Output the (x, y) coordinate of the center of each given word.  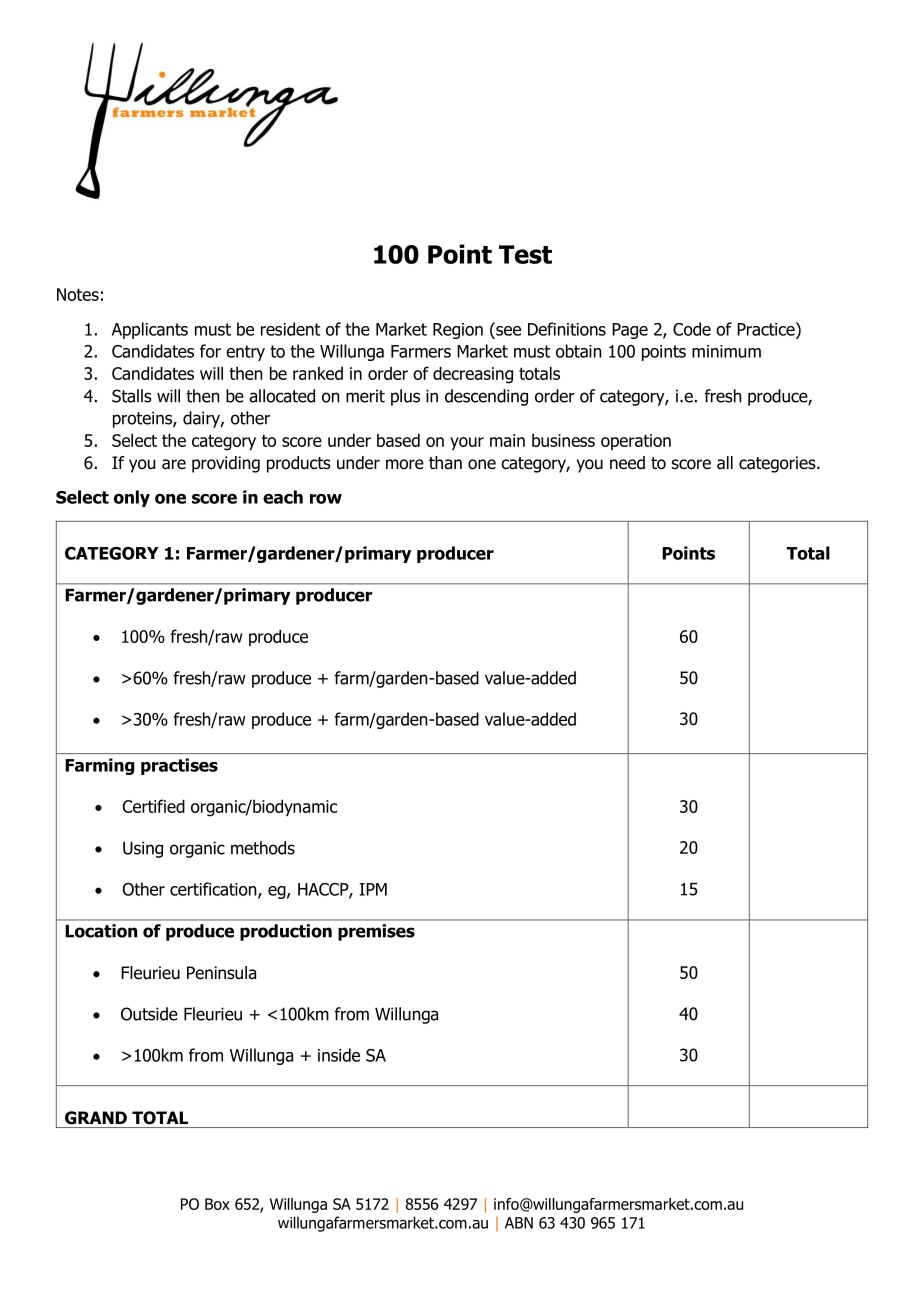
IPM (373, 889)
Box (217, 1204)
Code (692, 329)
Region (458, 331)
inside (339, 1055)
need (627, 463)
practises (179, 766)
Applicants (150, 330)
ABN (519, 1223)
